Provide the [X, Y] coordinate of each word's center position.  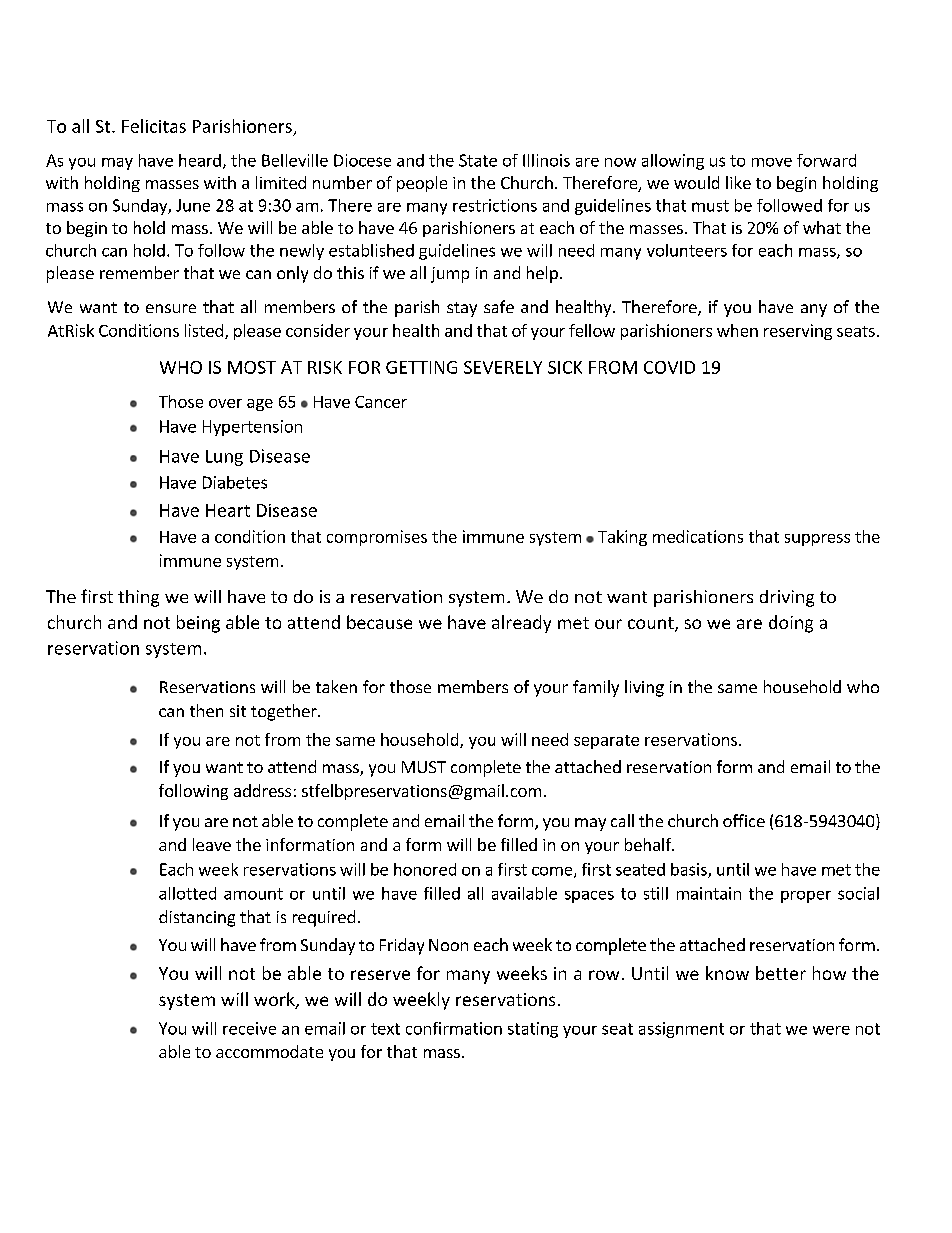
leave [212, 844]
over [225, 403]
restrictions [495, 205]
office [744, 820]
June [193, 205]
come [553, 872]
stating [533, 1030]
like [738, 182]
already [521, 624]
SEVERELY [503, 367]
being [198, 624]
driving [787, 598]
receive [249, 1028]
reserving [798, 332]
